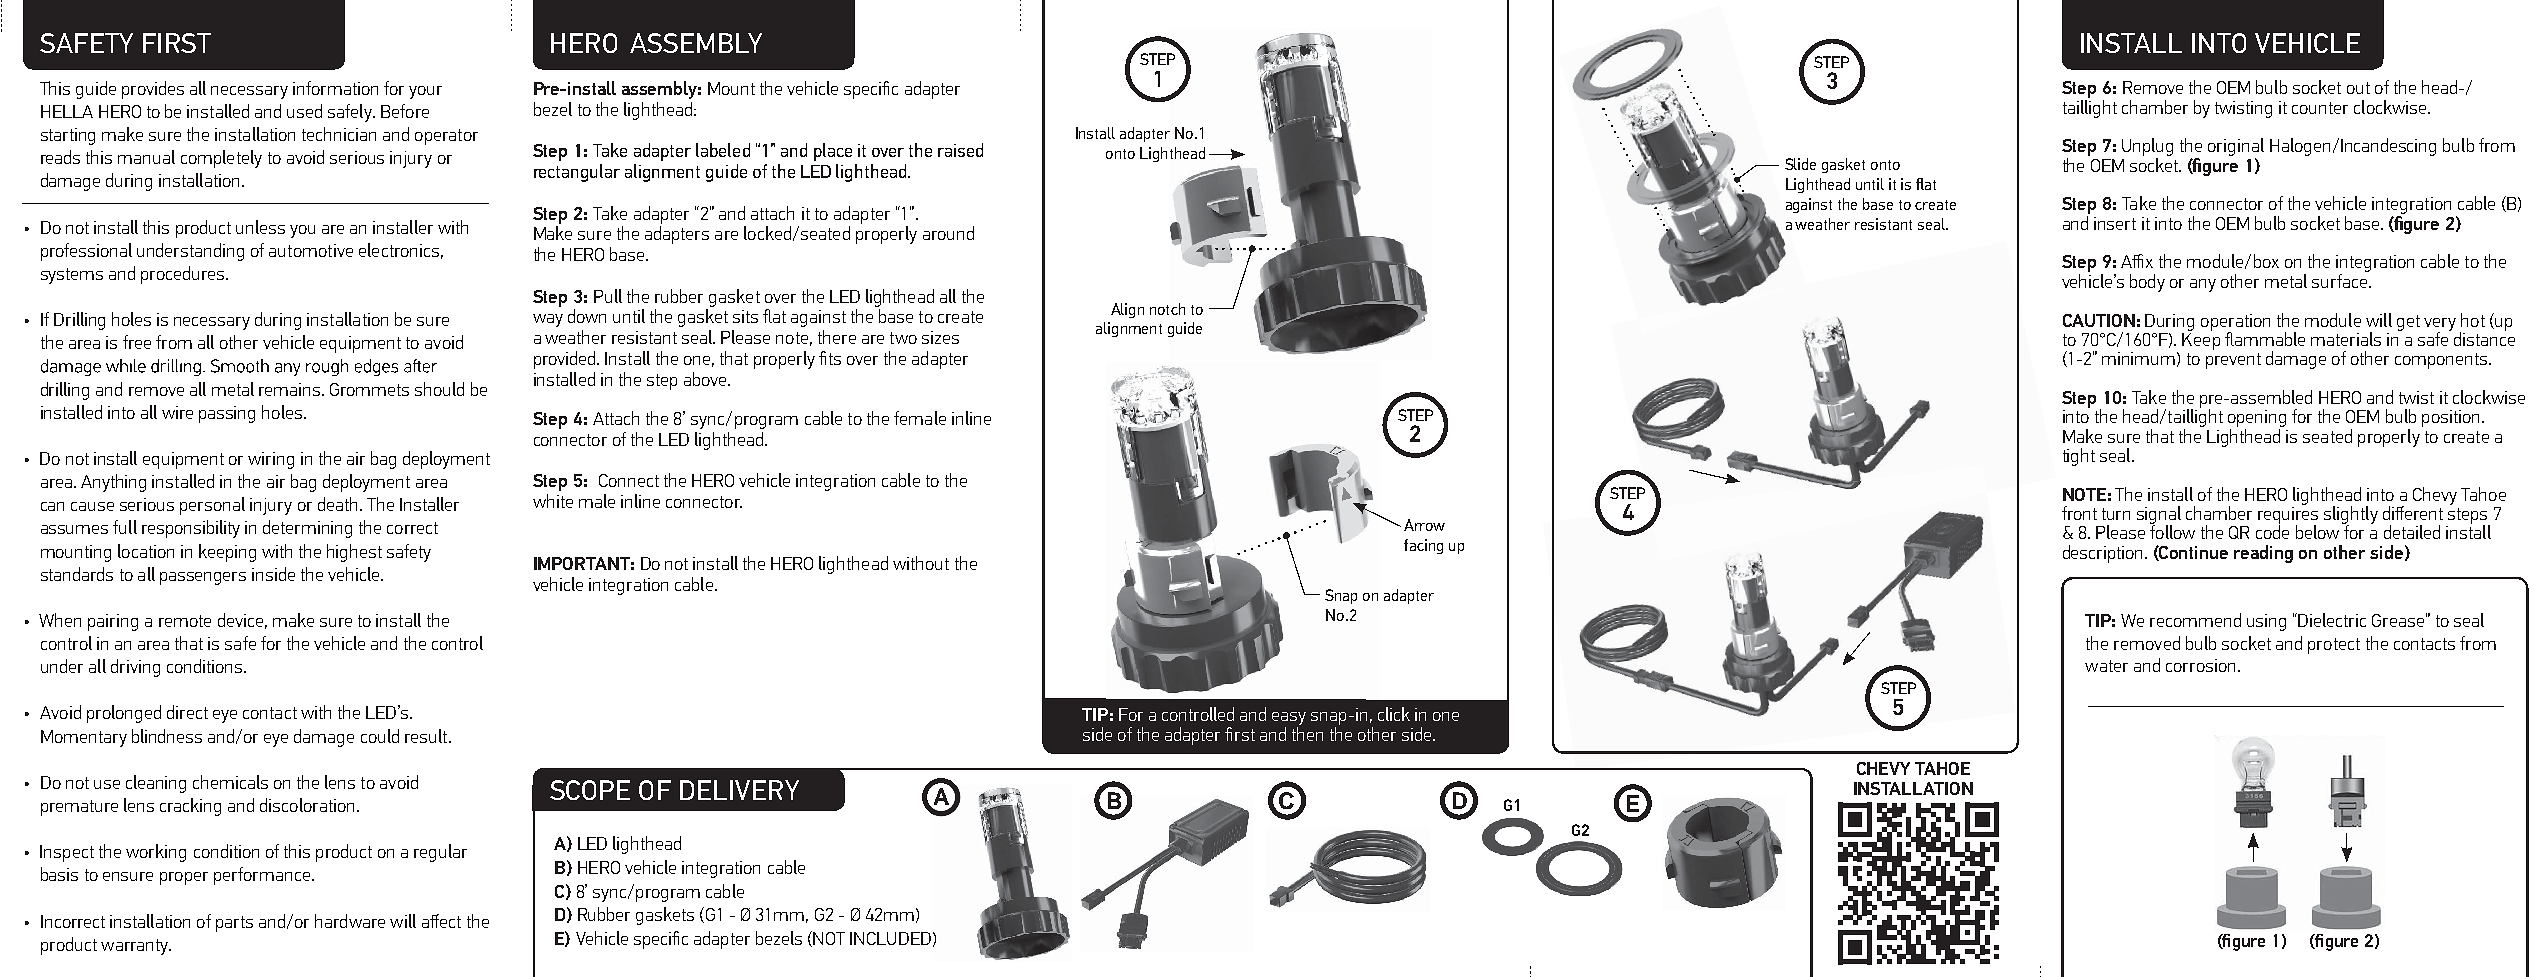  Describe the element at coordinates (1394, 714) in the screenshot. I see `click` at that location.
